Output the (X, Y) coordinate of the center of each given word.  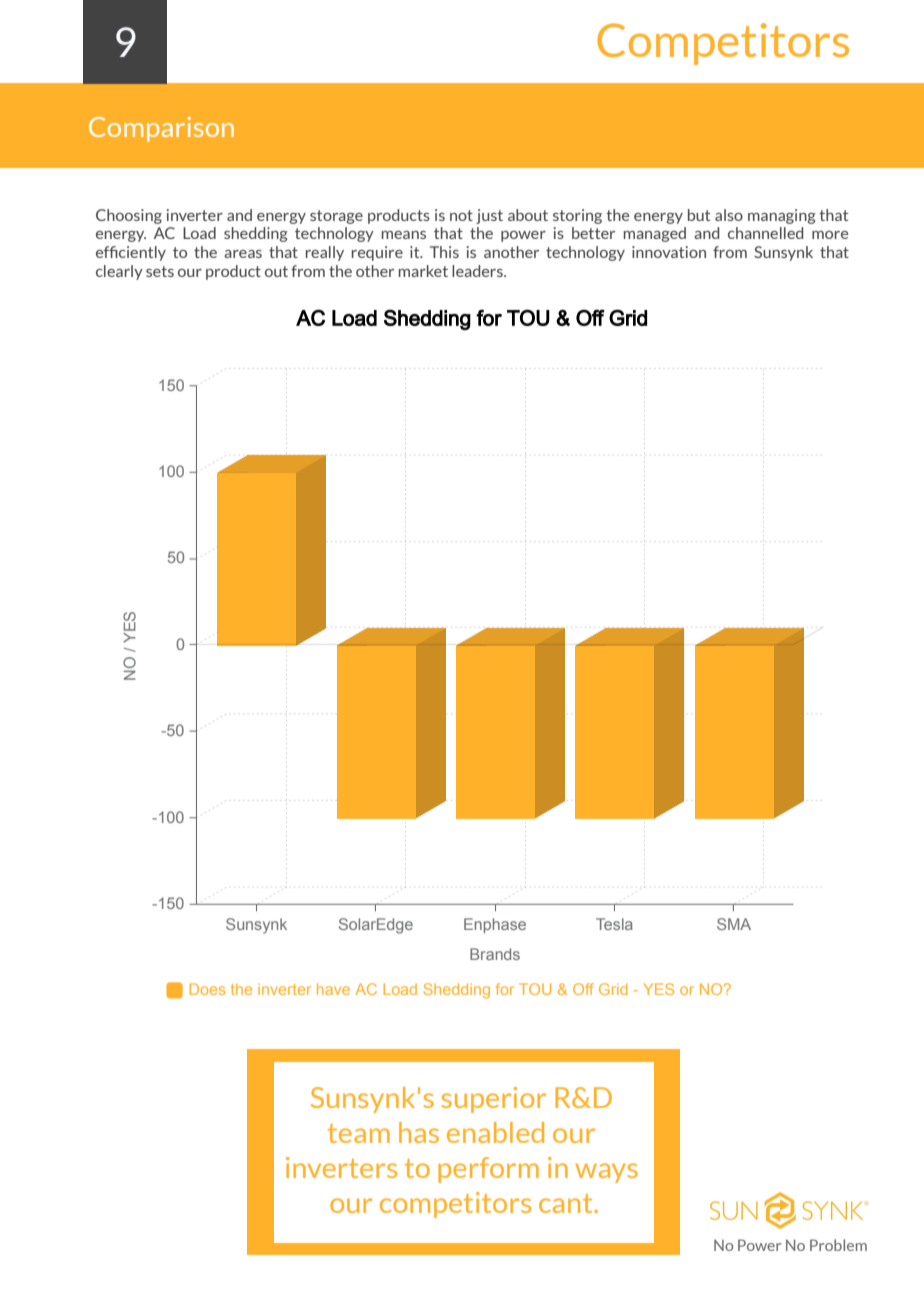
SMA (734, 924)
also (729, 215)
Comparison (161, 129)
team (359, 1133)
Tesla (614, 924)
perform (488, 1170)
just (489, 216)
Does (207, 989)
